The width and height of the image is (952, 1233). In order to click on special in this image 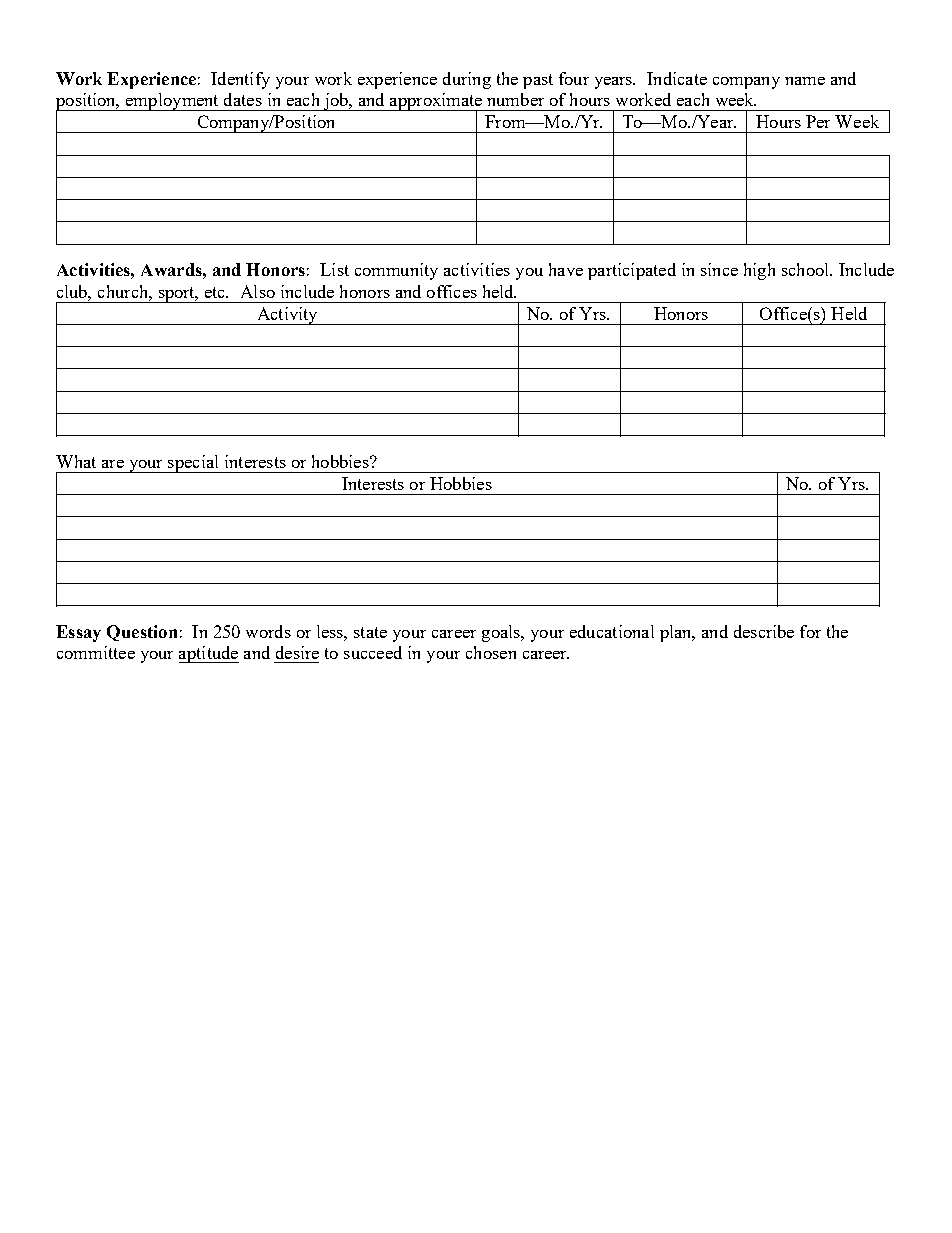, I will do `click(193, 464)`.
